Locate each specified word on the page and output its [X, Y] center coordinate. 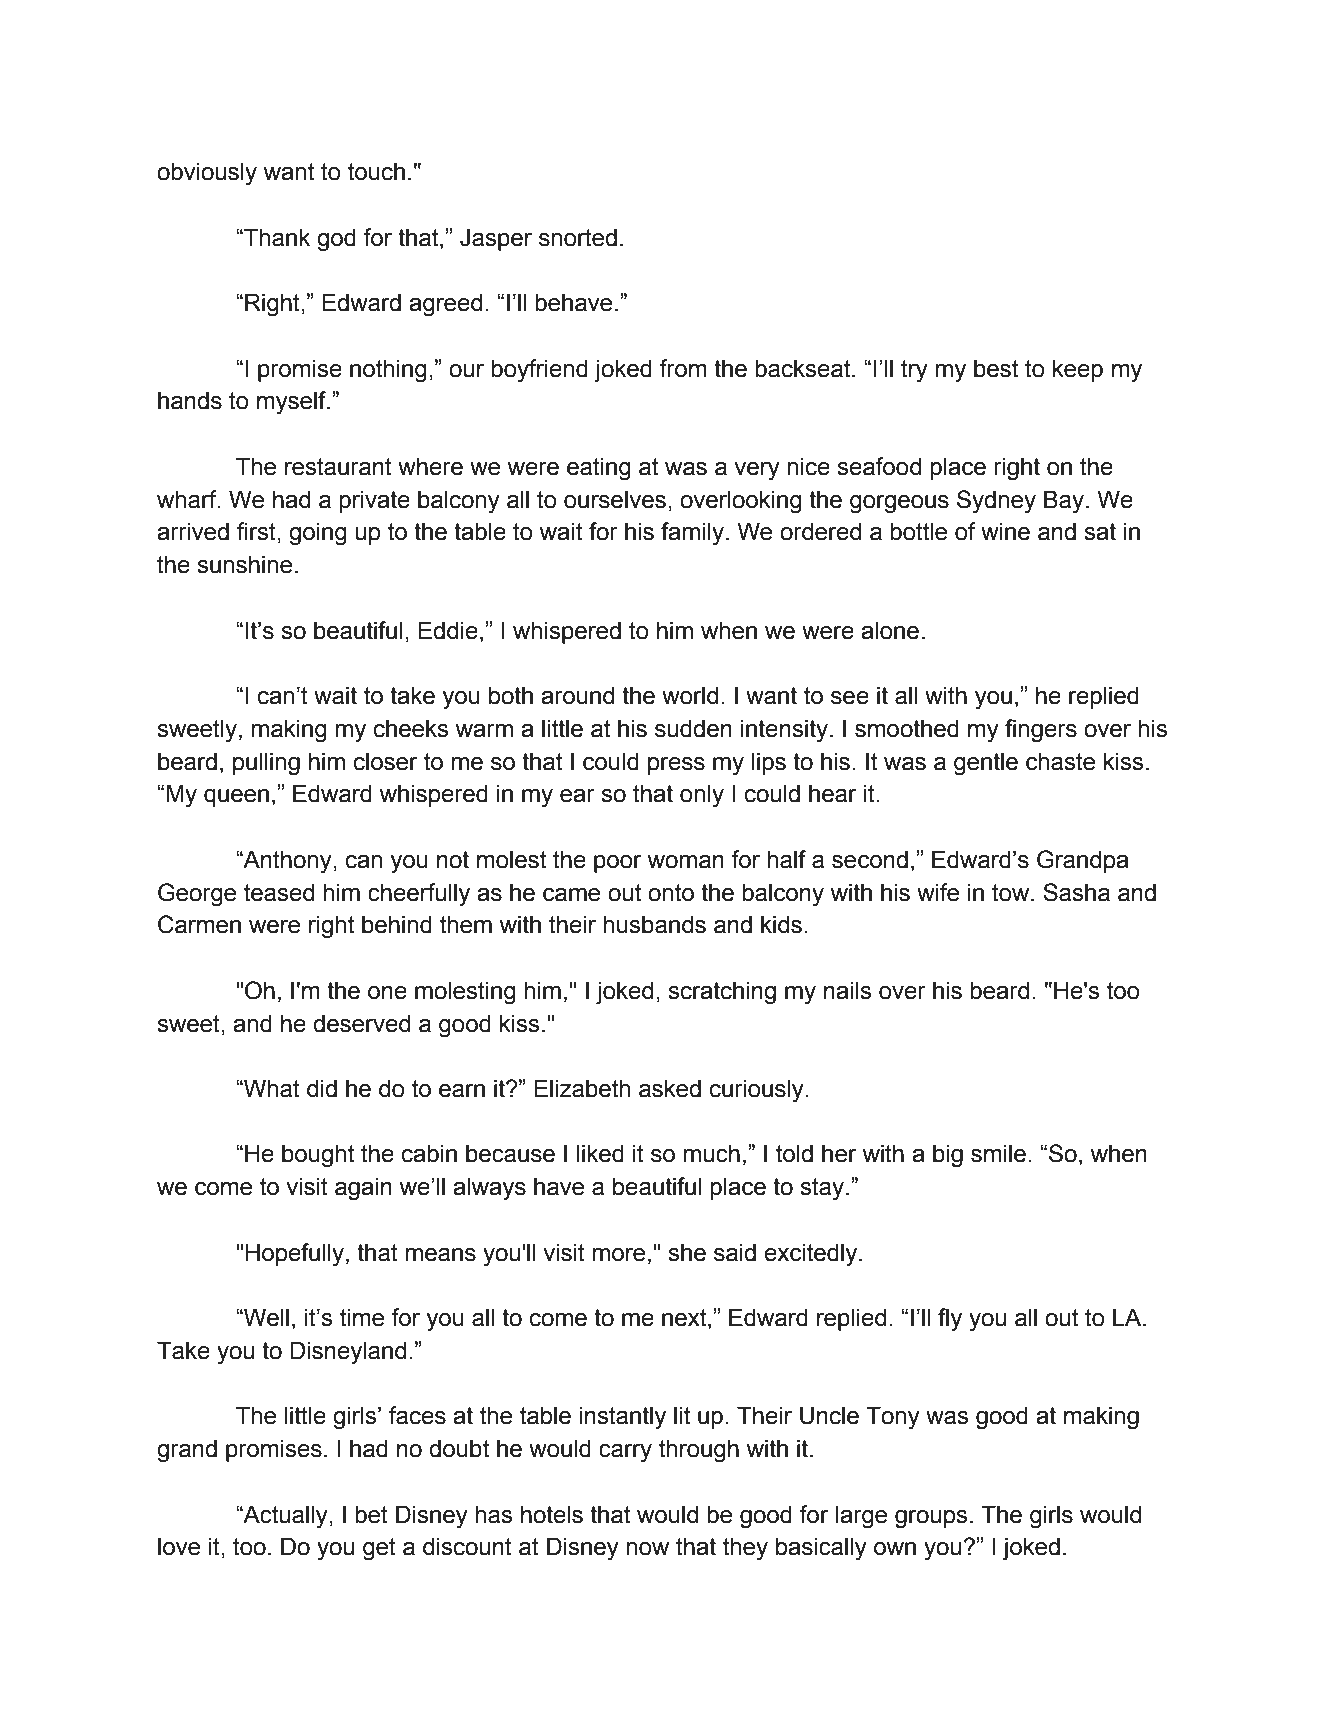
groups [931, 1519]
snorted [578, 237]
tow [1012, 893]
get [379, 1549]
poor [618, 864]
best [996, 368]
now [647, 1549]
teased [279, 892]
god [336, 240]
